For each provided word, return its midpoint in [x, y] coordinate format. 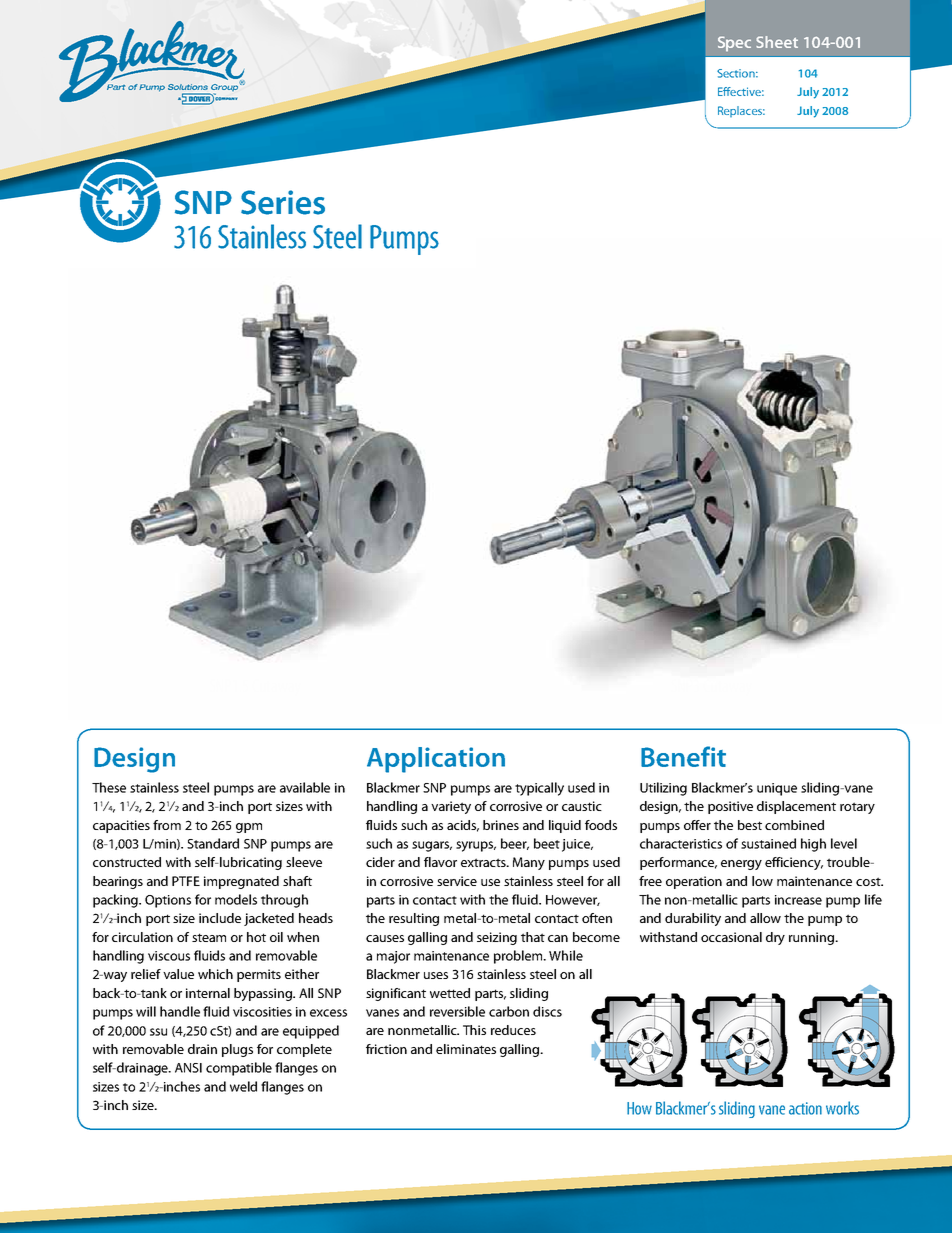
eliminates [466, 1049]
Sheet [777, 42]
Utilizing [663, 789]
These [109, 787]
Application [436, 760]
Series [283, 202]
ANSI [188, 1068]
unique [777, 789]
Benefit [683, 756]
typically [539, 789]
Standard [213, 843]
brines [501, 825]
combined [794, 825]
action [805, 1108]
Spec [734, 43]
